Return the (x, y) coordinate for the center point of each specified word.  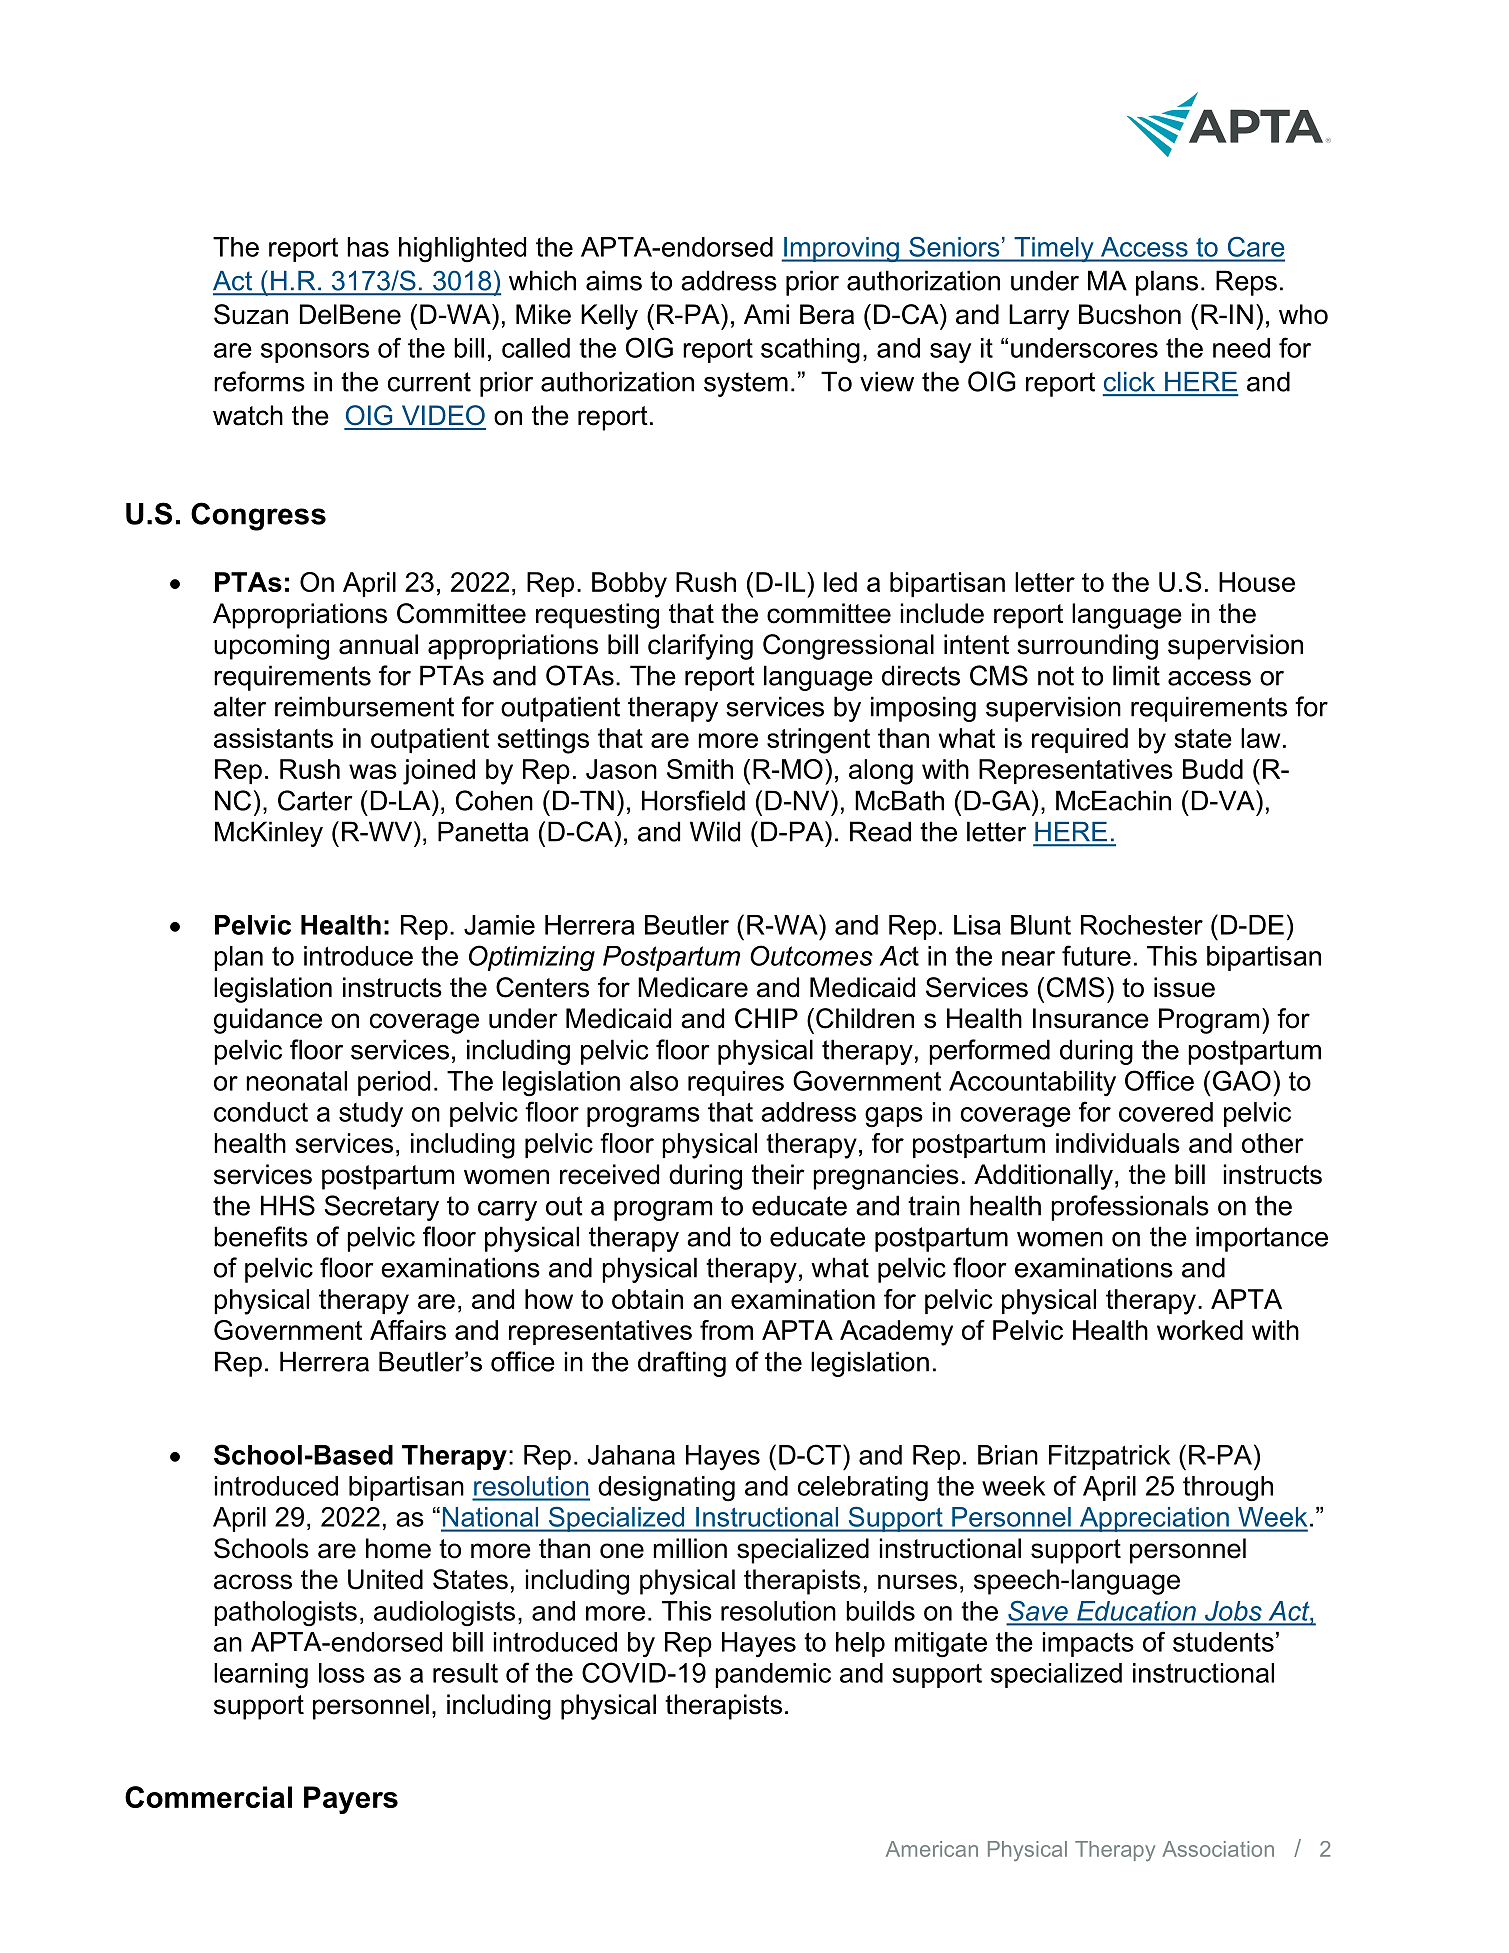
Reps (1246, 283)
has (368, 247)
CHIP (766, 1018)
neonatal (296, 1081)
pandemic (773, 1675)
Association (1218, 1849)
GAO (1242, 1080)
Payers (351, 1800)
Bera (827, 314)
